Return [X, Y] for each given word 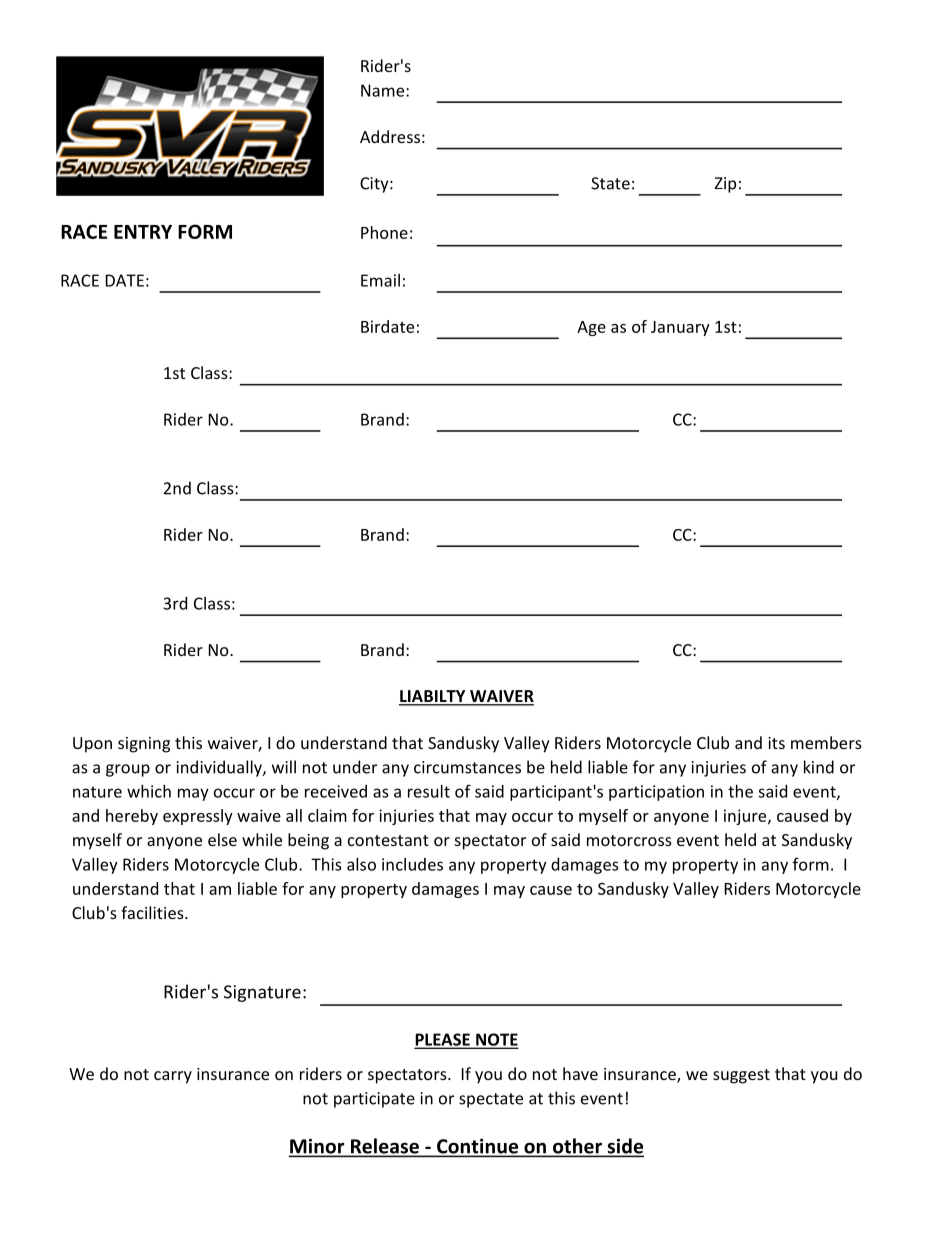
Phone [384, 232]
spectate [491, 1100]
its [776, 743]
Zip [725, 185]
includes [412, 864]
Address [390, 136]
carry [173, 1077]
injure [746, 817]
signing [144, 745]
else [222, 839]
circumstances [467, 767]
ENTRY [143, 232]
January [680, 328]
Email [380, 280]
